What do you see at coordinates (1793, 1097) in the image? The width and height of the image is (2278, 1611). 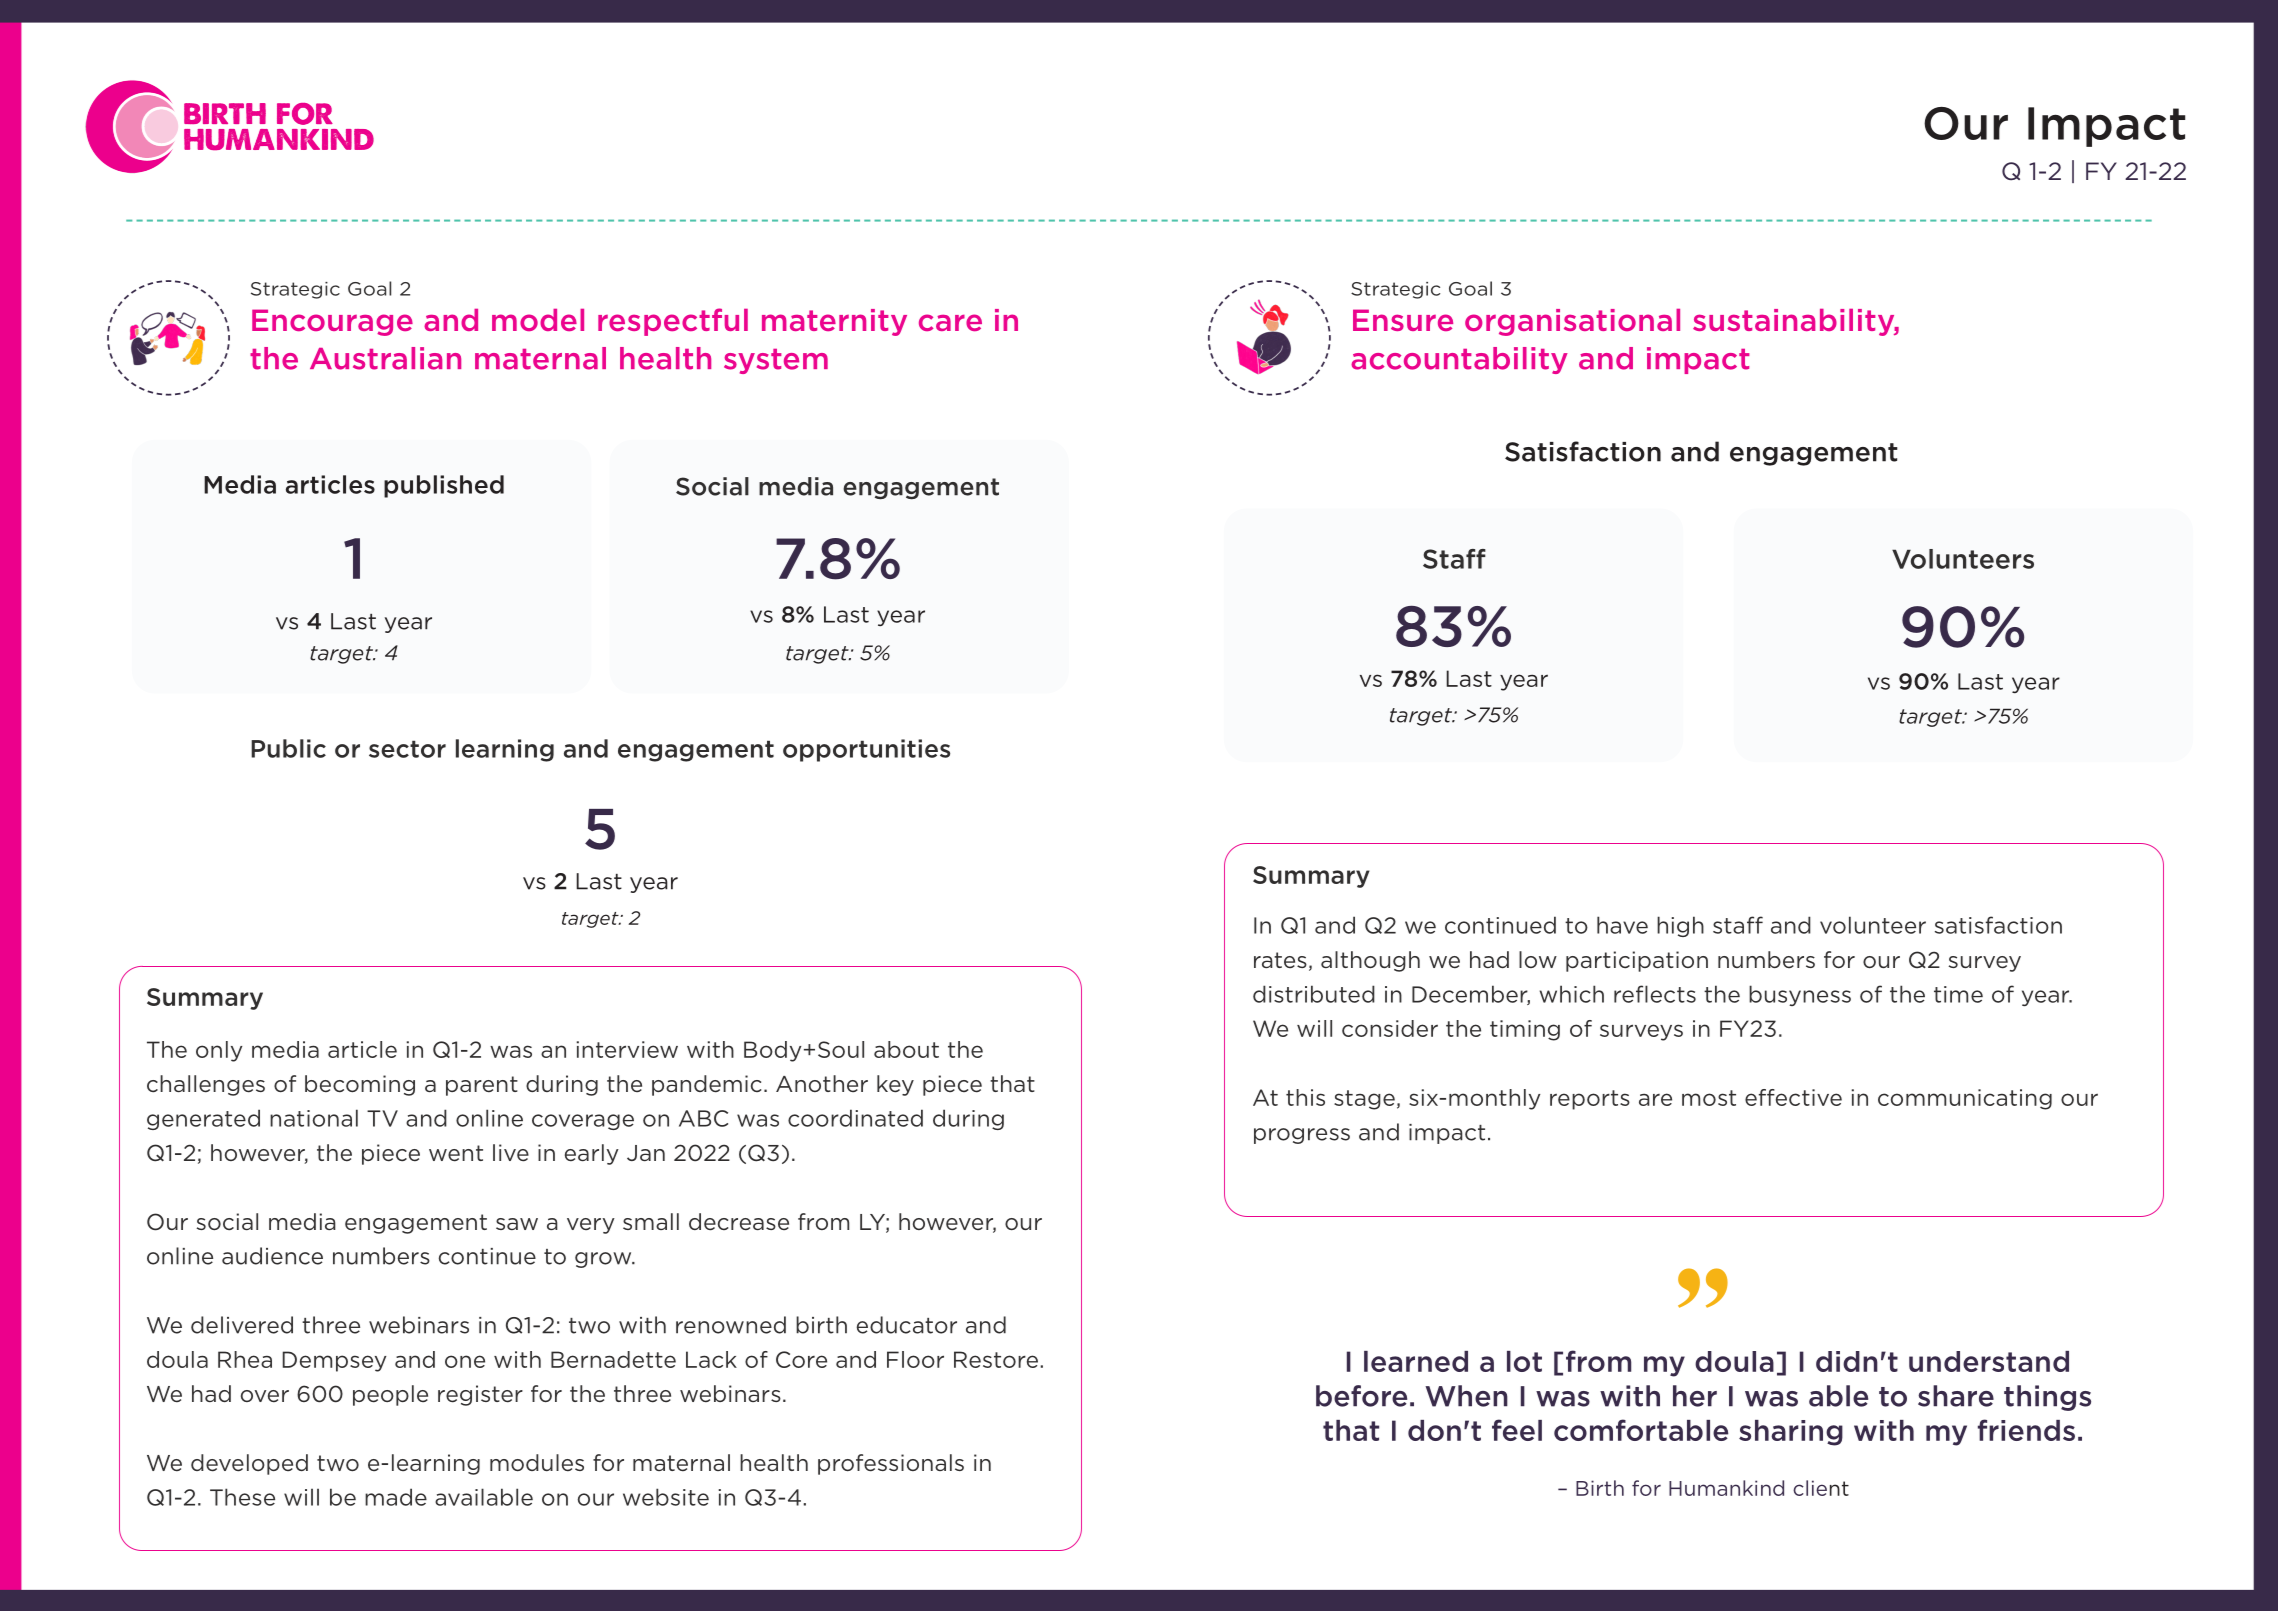 I see `effective` at bounding box center [1793, 1097].
